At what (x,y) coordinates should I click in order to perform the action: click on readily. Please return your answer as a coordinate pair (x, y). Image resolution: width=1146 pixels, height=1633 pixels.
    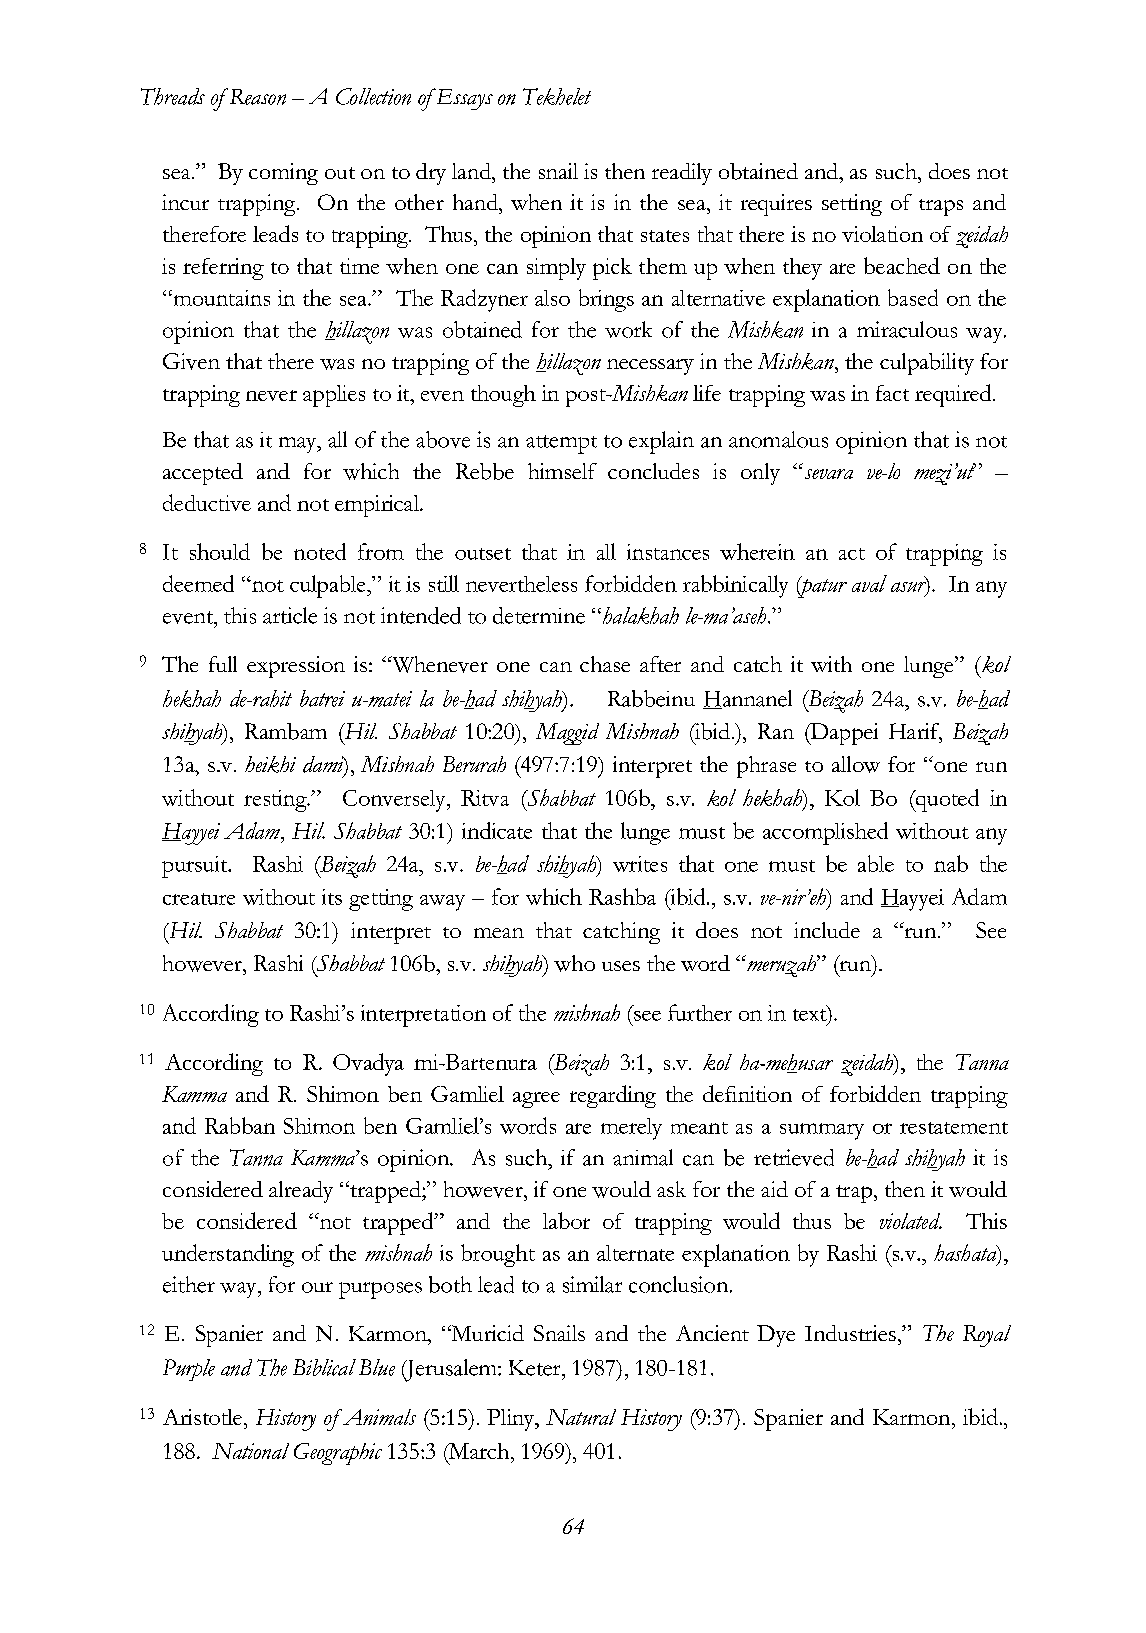
    Looking at the image, I should click on (682, 174).
